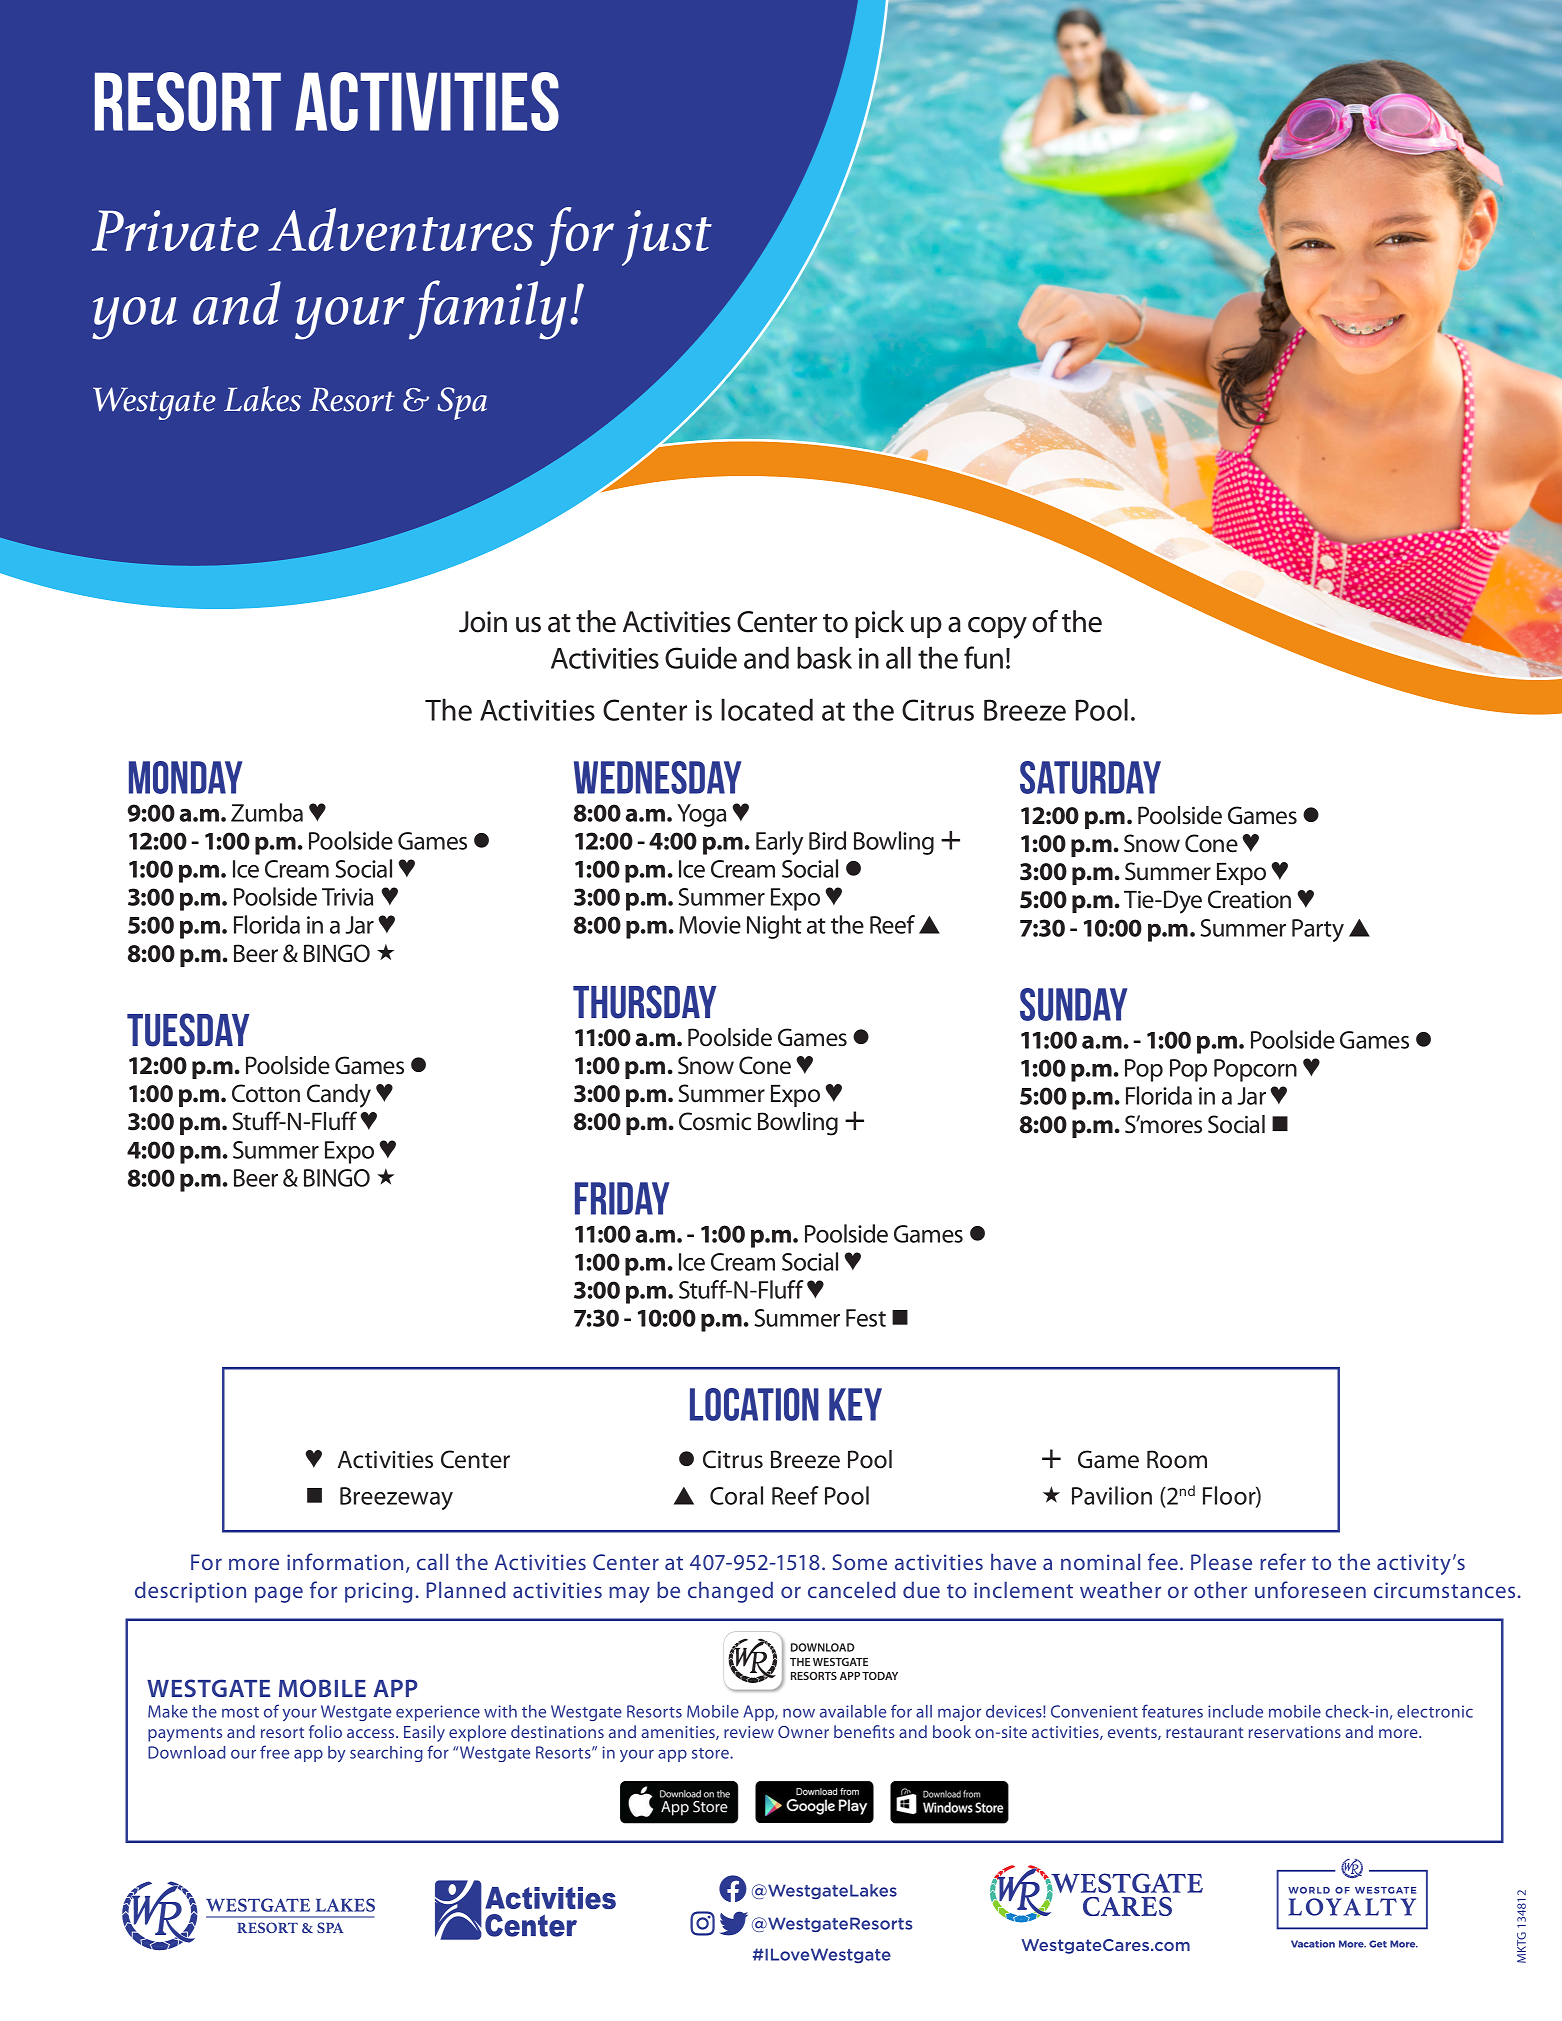  What do you see at coordinates (997, 628) in the document?
I see `copy` at bounding box center [997, 628].
